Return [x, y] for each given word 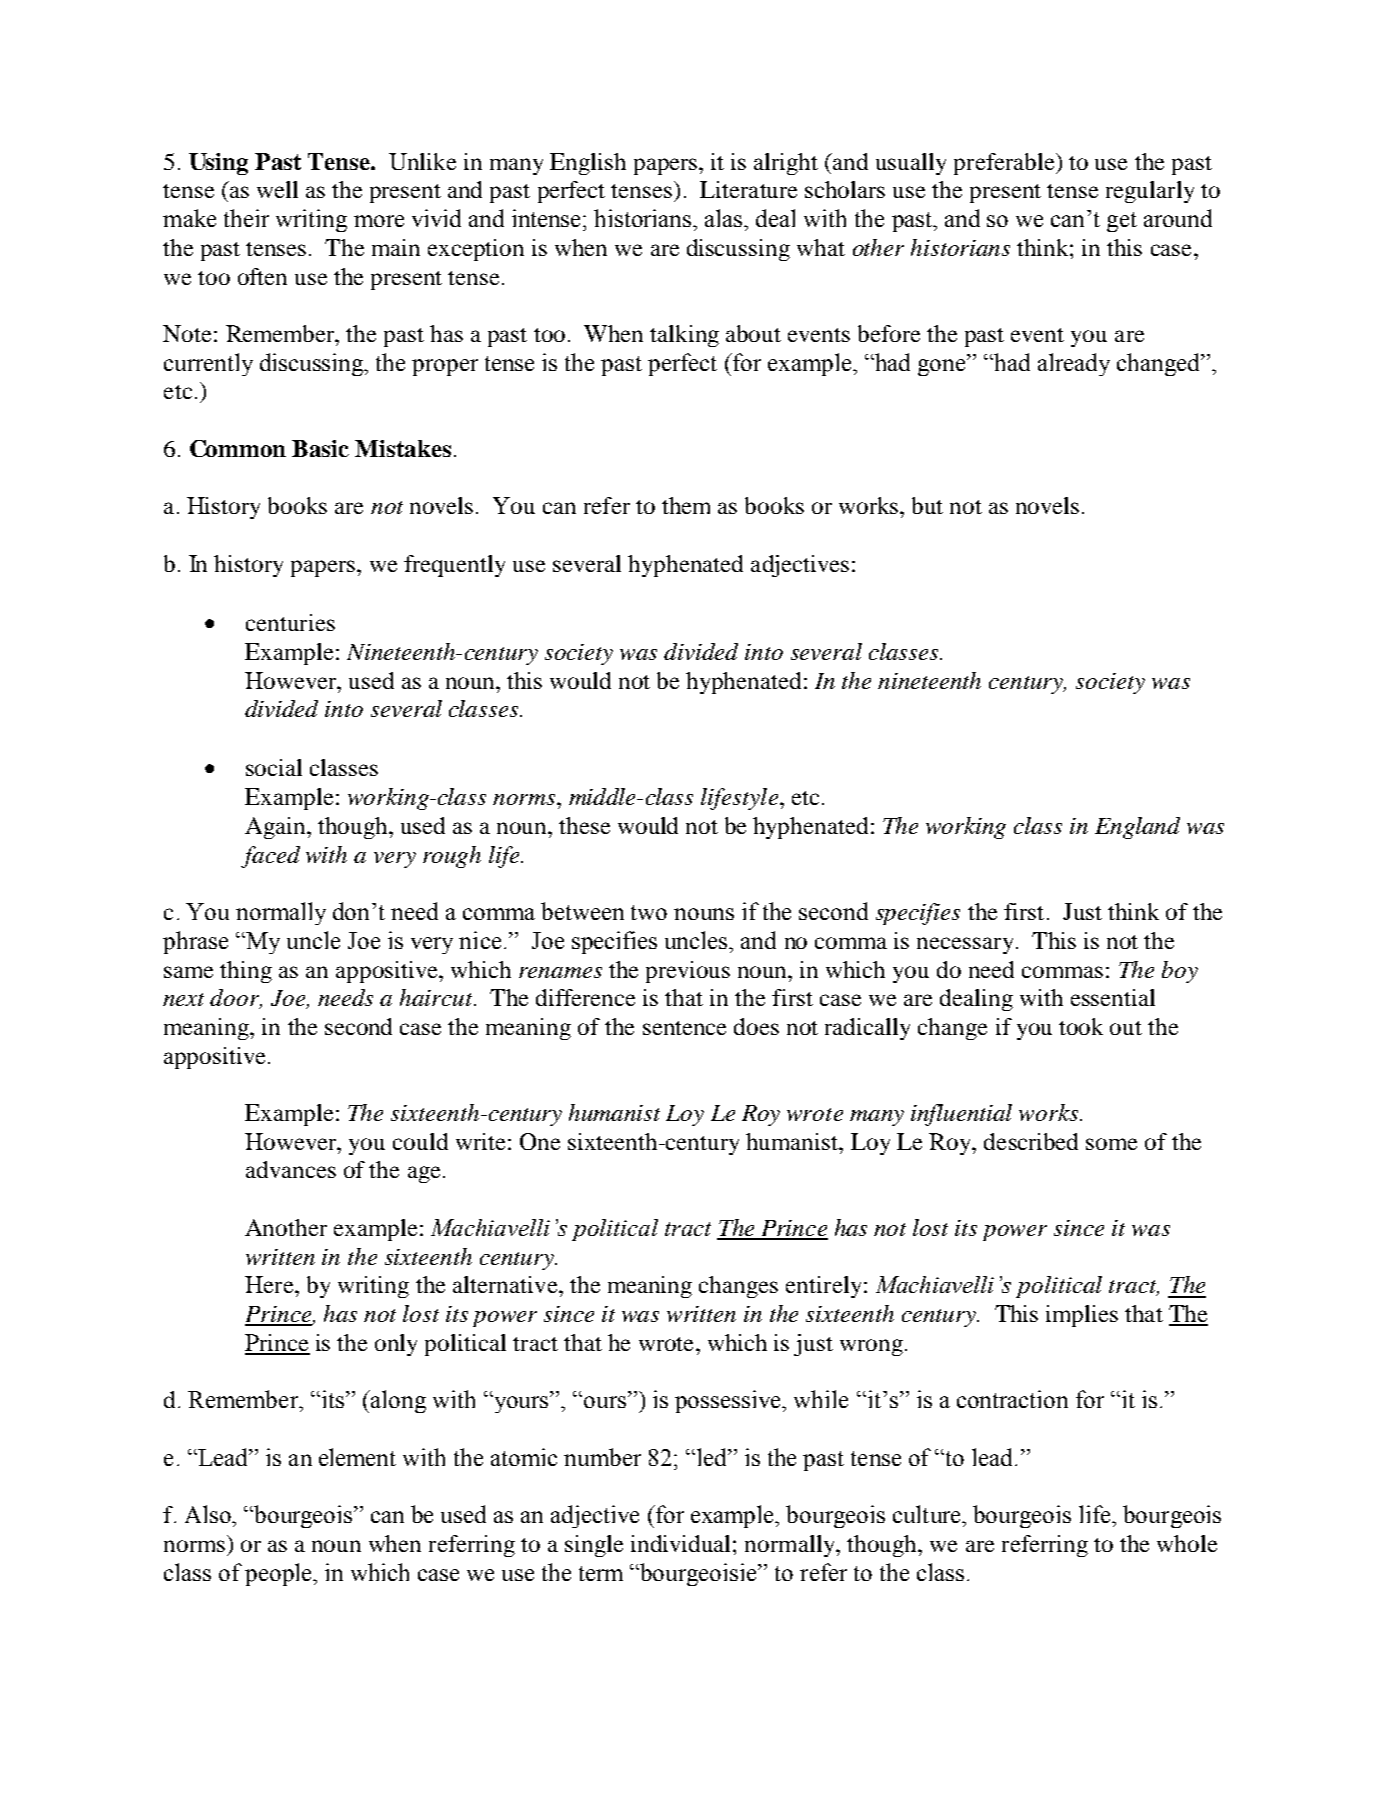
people [279, 1574]
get [1122, 222]
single [594, 1546]
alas [725, 218]
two [649, 912]
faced [270, 857]
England [1137, 828]
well [277, 189]
